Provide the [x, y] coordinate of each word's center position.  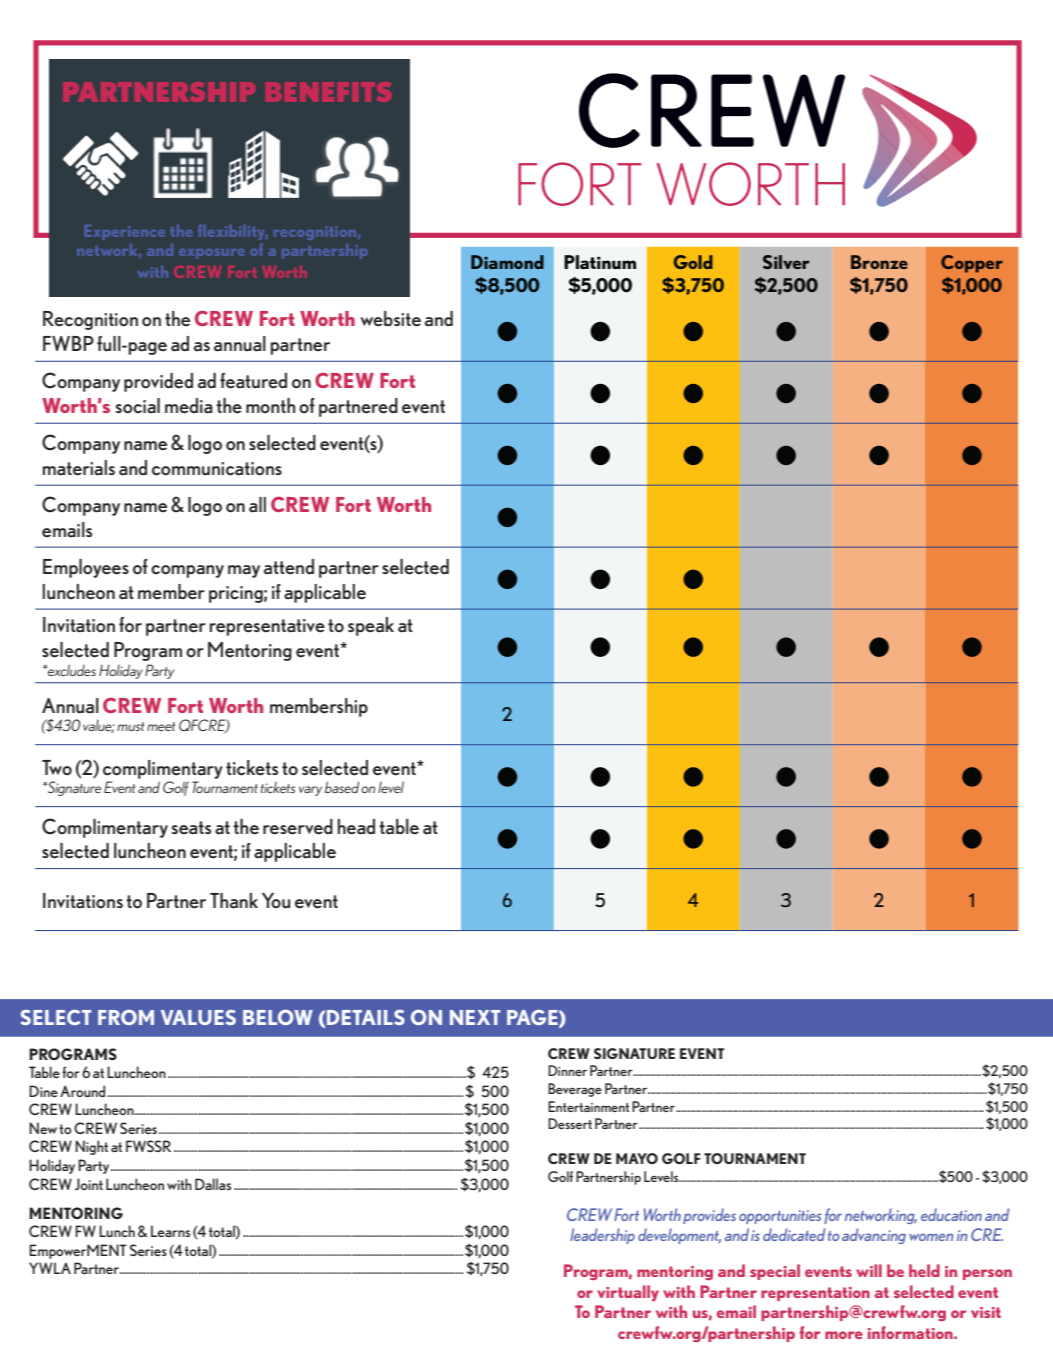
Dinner [567, 1070]
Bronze [879, 262]
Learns [170, 1231]
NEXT [475, 1017]
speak [371, 626]
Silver [786, 262]
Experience [125, 232]
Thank [234, 901]
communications [217, 469]
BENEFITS [328, 92]
